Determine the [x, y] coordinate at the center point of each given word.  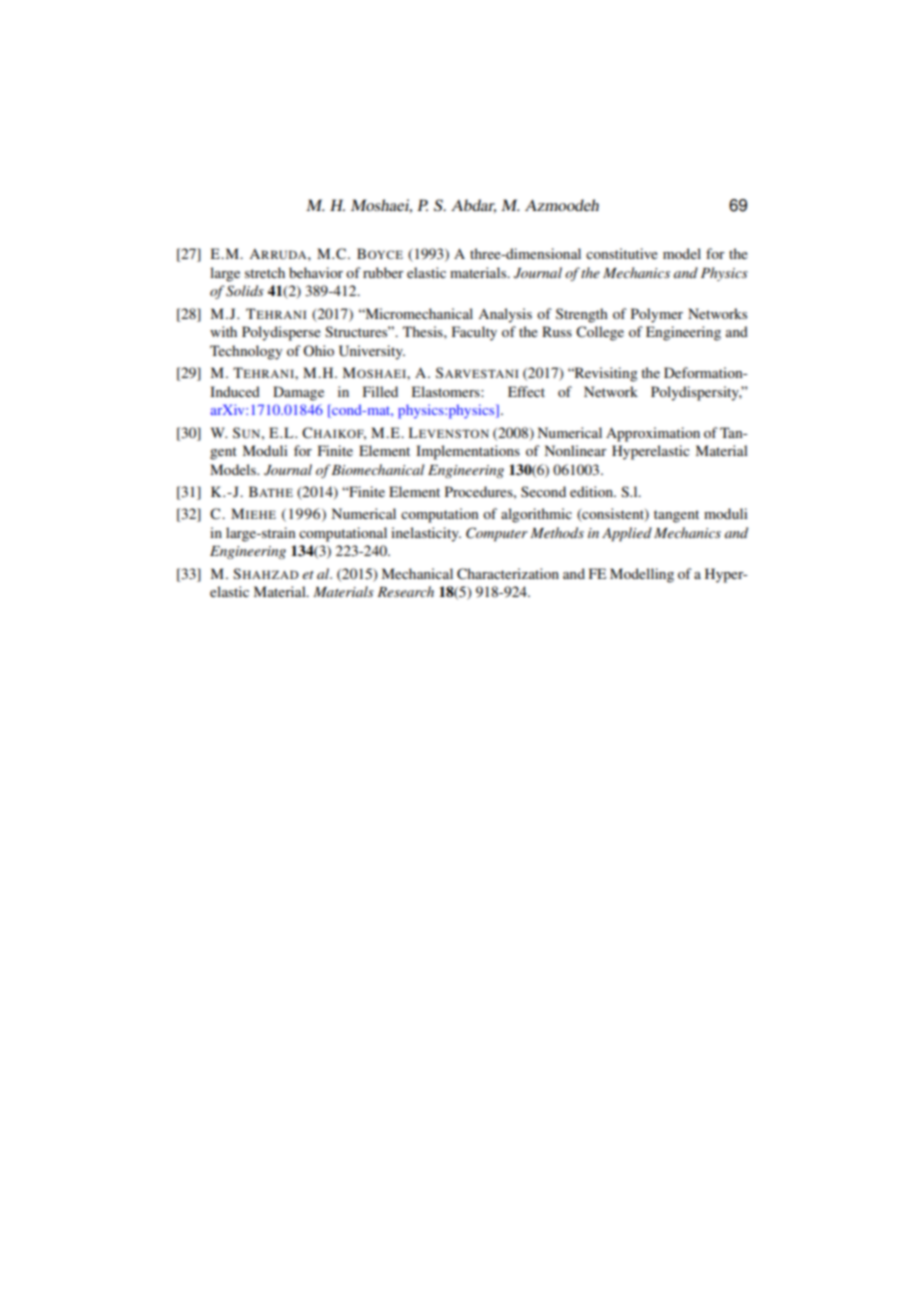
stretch [265, 272]
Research [405, 591]
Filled [380, 391]
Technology [246, 352]
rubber [383, 272]
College [600, 333]
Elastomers [446, 391]
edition [593, 491]
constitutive [622, 253]
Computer [497, 534]
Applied [627, 534]
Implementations [468, 452]
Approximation [653, 434]
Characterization [508, 574]
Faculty [474, 333]
